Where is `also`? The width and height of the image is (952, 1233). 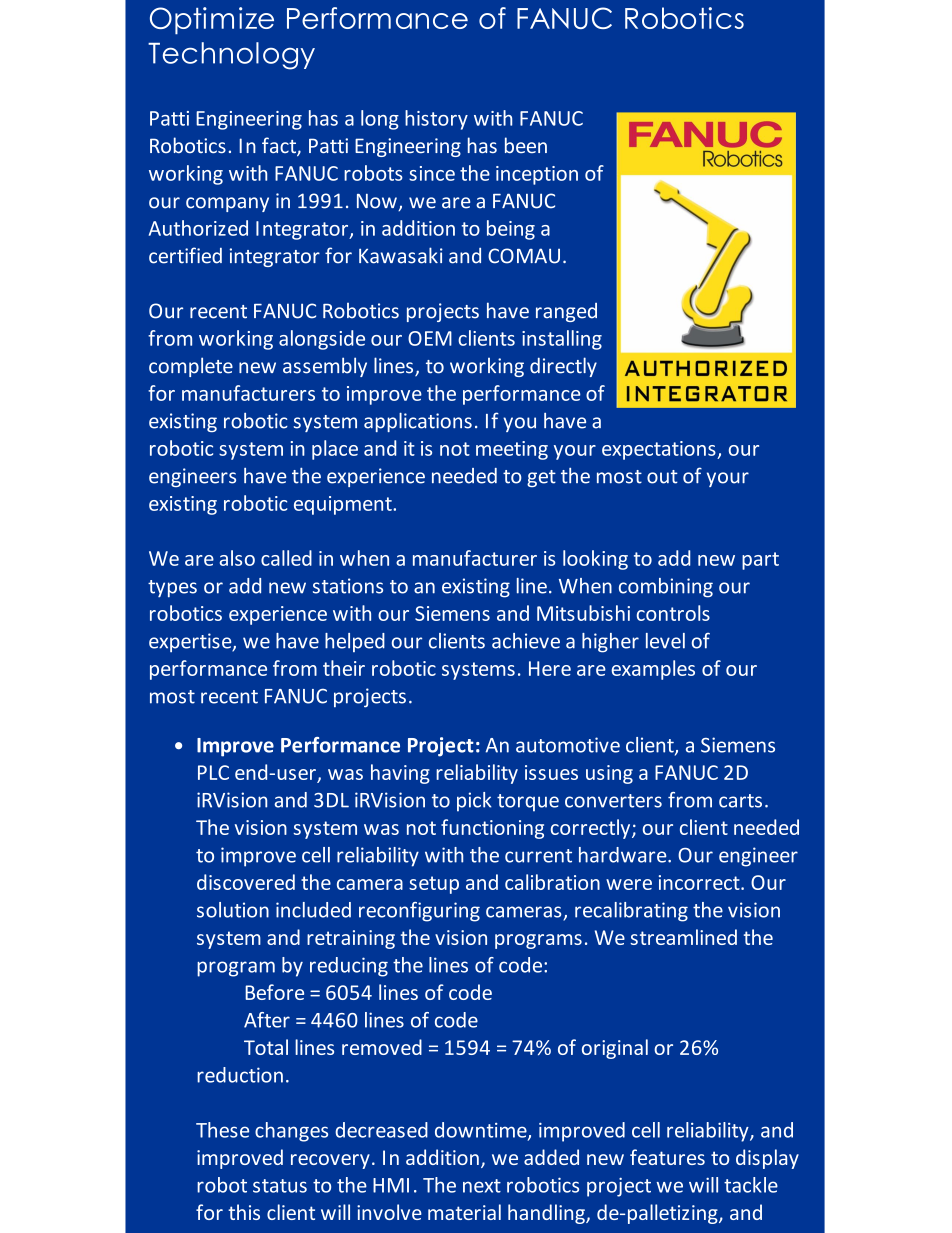 also is located at coordinates (237, 558).
